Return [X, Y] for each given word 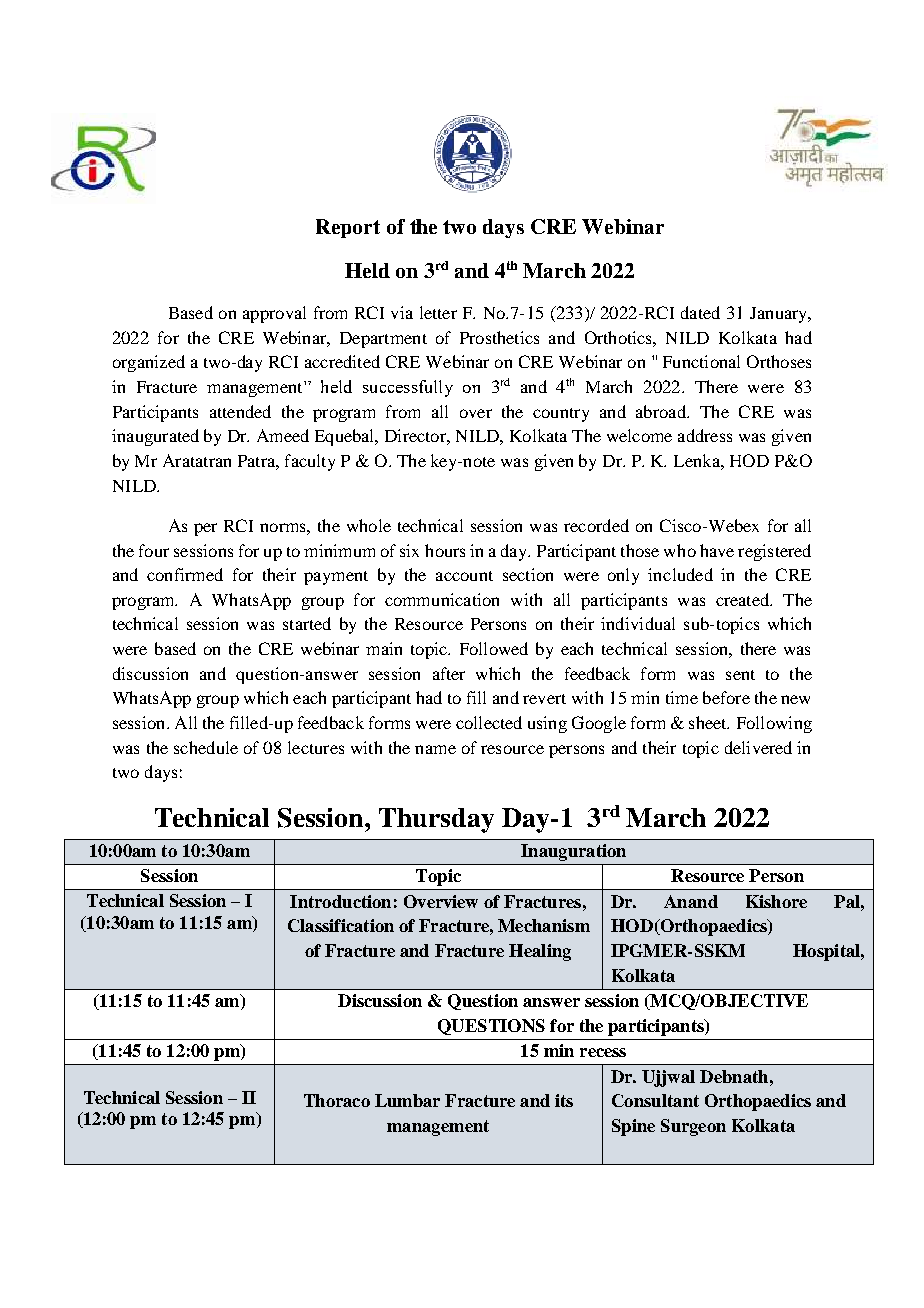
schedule [206, 747]
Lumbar [407, 1100]
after [449, 673]
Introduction [340, 901]
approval [274, 314]
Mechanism [544, 925]
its [564, 1100]
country [561, 415]
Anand [691, 901]
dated [700, 312]
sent [740, 675]
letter [438, 312]
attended [240, 411]
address [705, 435]
